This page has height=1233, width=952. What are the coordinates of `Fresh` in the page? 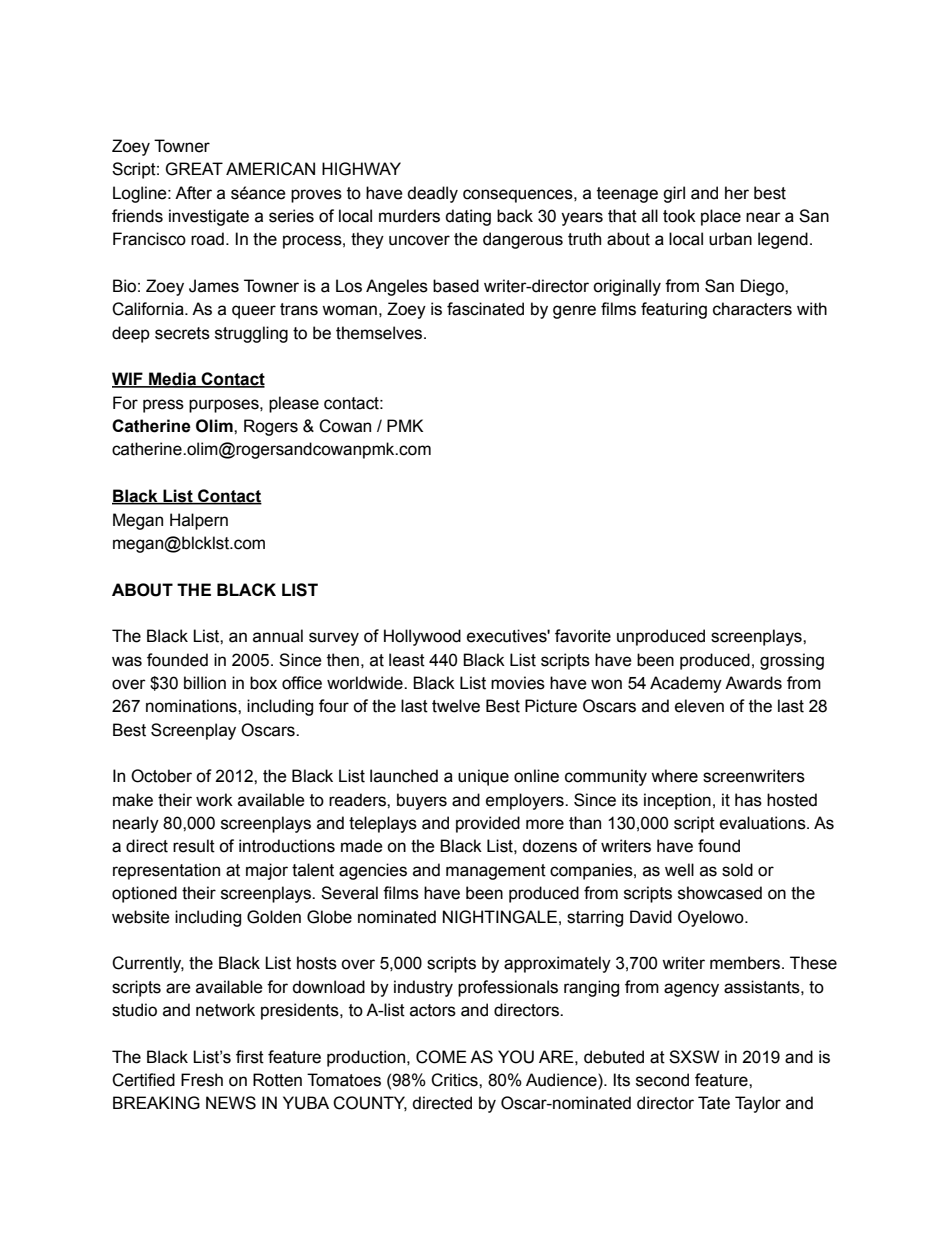 It's located at (202, 1080).
